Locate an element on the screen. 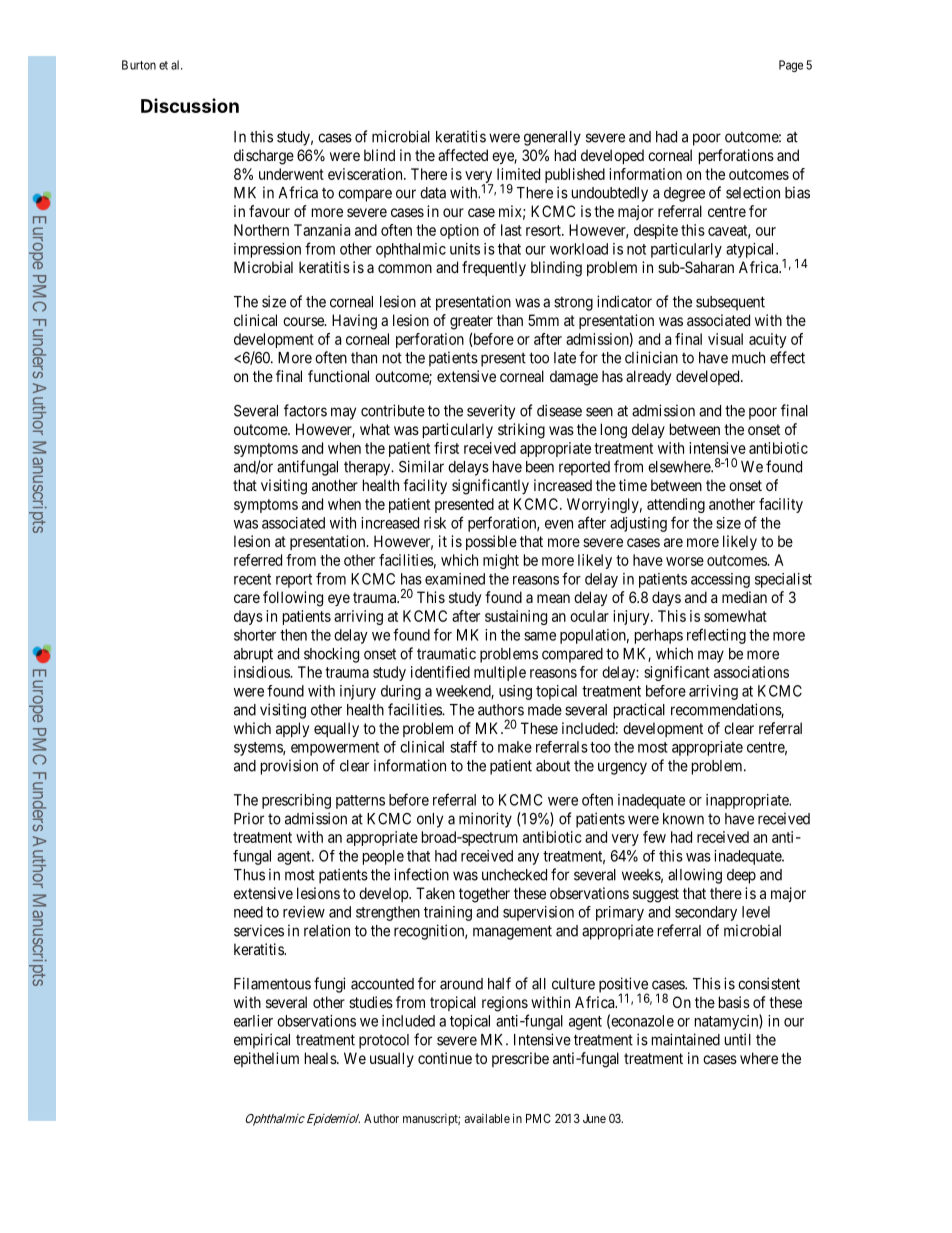 This screenshot has width=952, height=1233. visual is located at coordinates (725, 339).
